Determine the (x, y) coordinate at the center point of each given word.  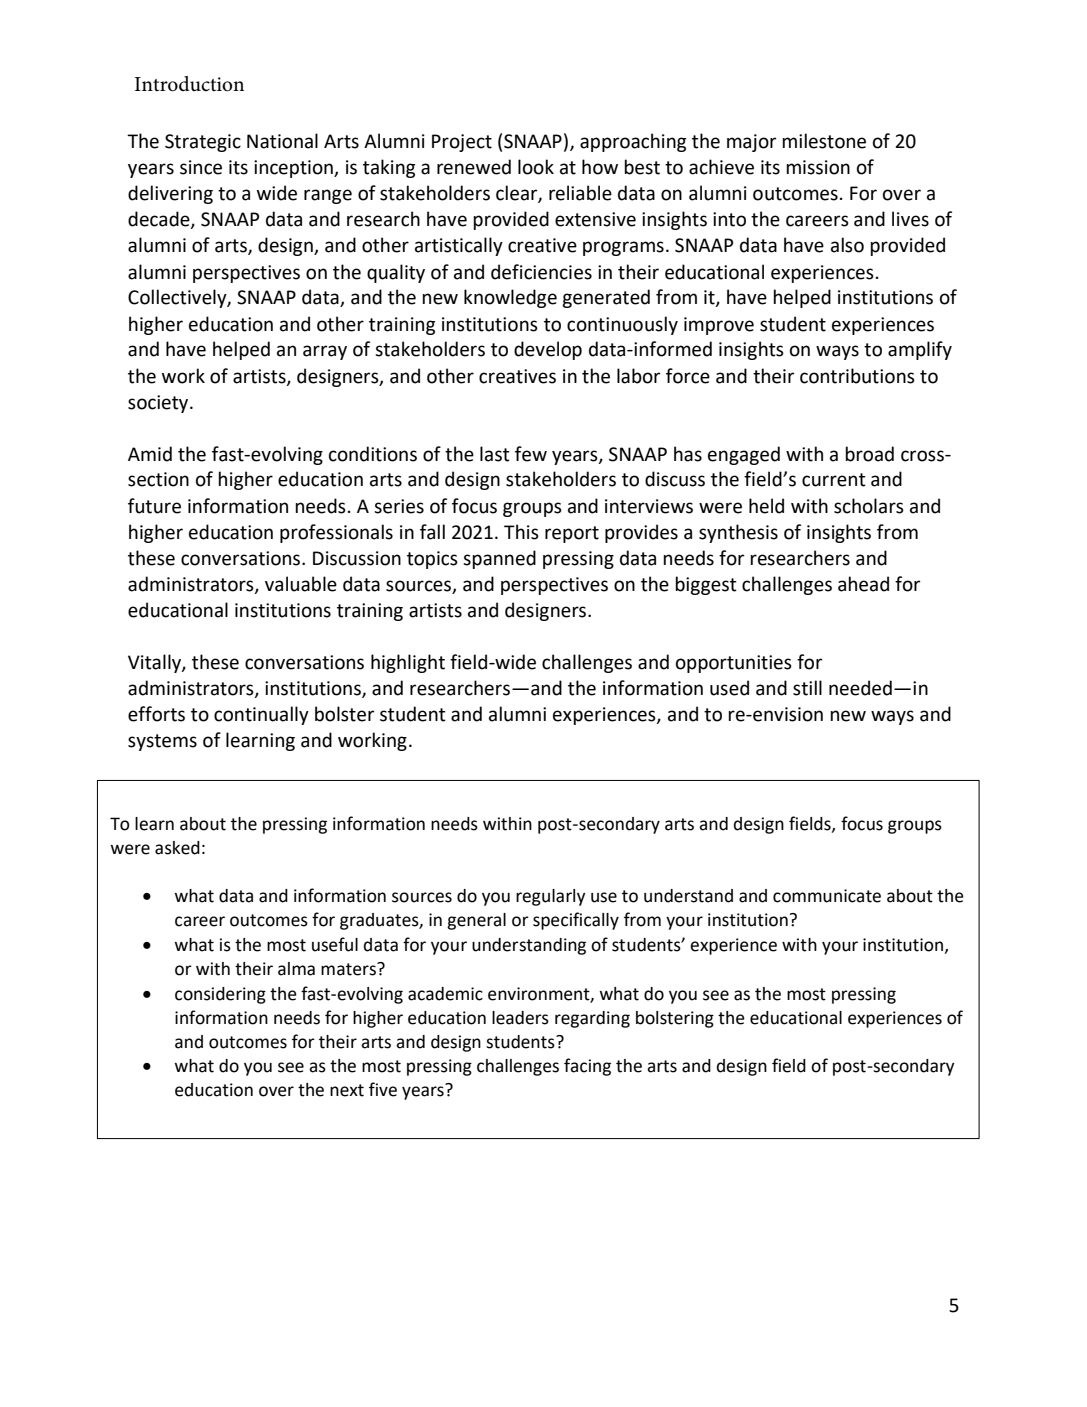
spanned (499, 559)
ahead (863, 584)
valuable (301, 584)
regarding (592, 1019)
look (536, 167)
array (325, 352)
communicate (827, 896)
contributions (857, 376)
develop (548, 350)
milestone (824, 141)
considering (220, 995)
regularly (551, 897)
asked (177, 848)
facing (587, 1067)
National (282, 141)
